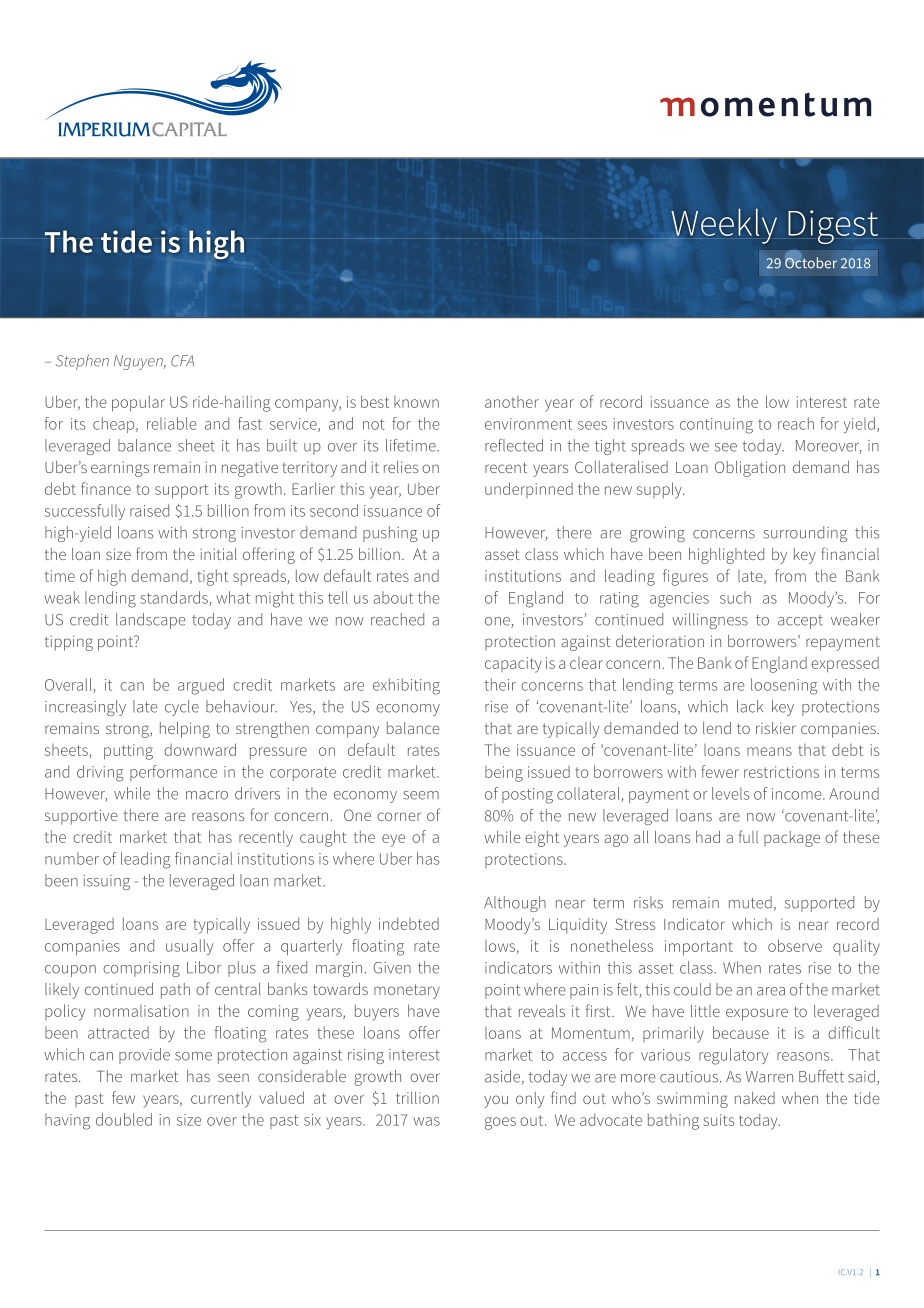  Describe the element at coordinates (207, 795) in the image. I see `macro` at that location.
